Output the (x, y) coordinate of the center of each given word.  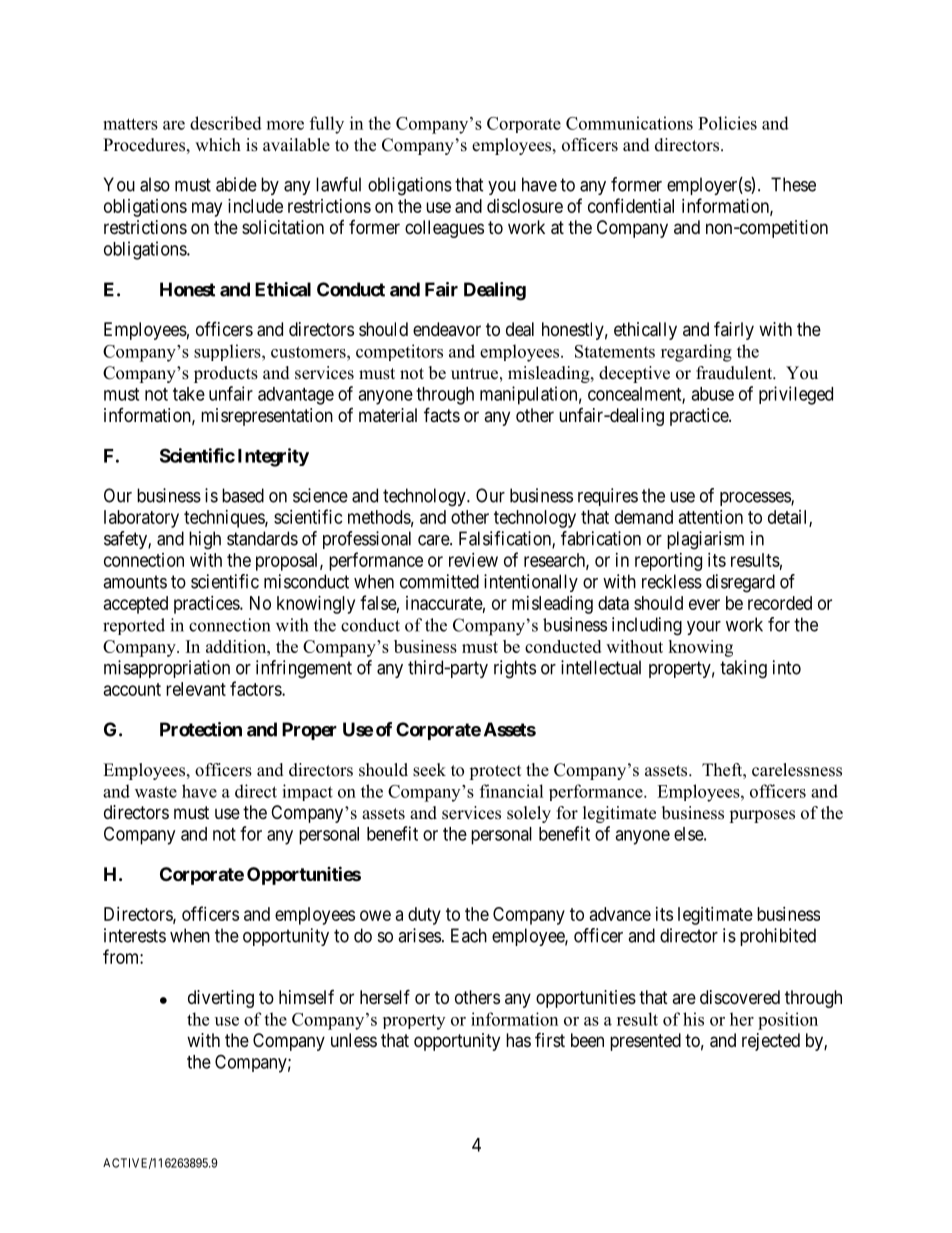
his (693, 1019)
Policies (727, 123)
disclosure (525, 206)
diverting (221, 999)
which (218, 145)
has (518, 1040)
